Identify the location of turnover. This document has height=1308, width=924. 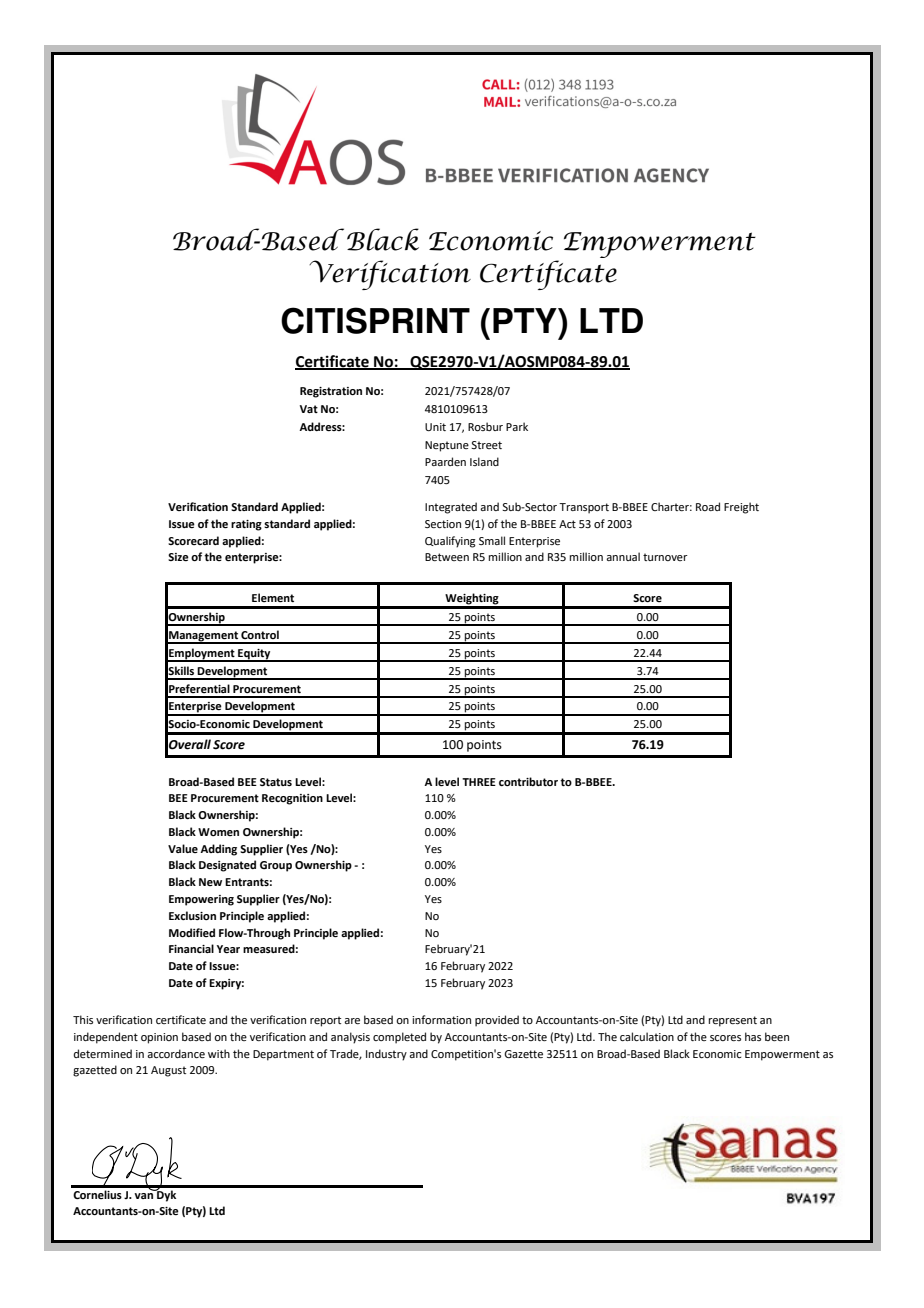
(665, 557).
